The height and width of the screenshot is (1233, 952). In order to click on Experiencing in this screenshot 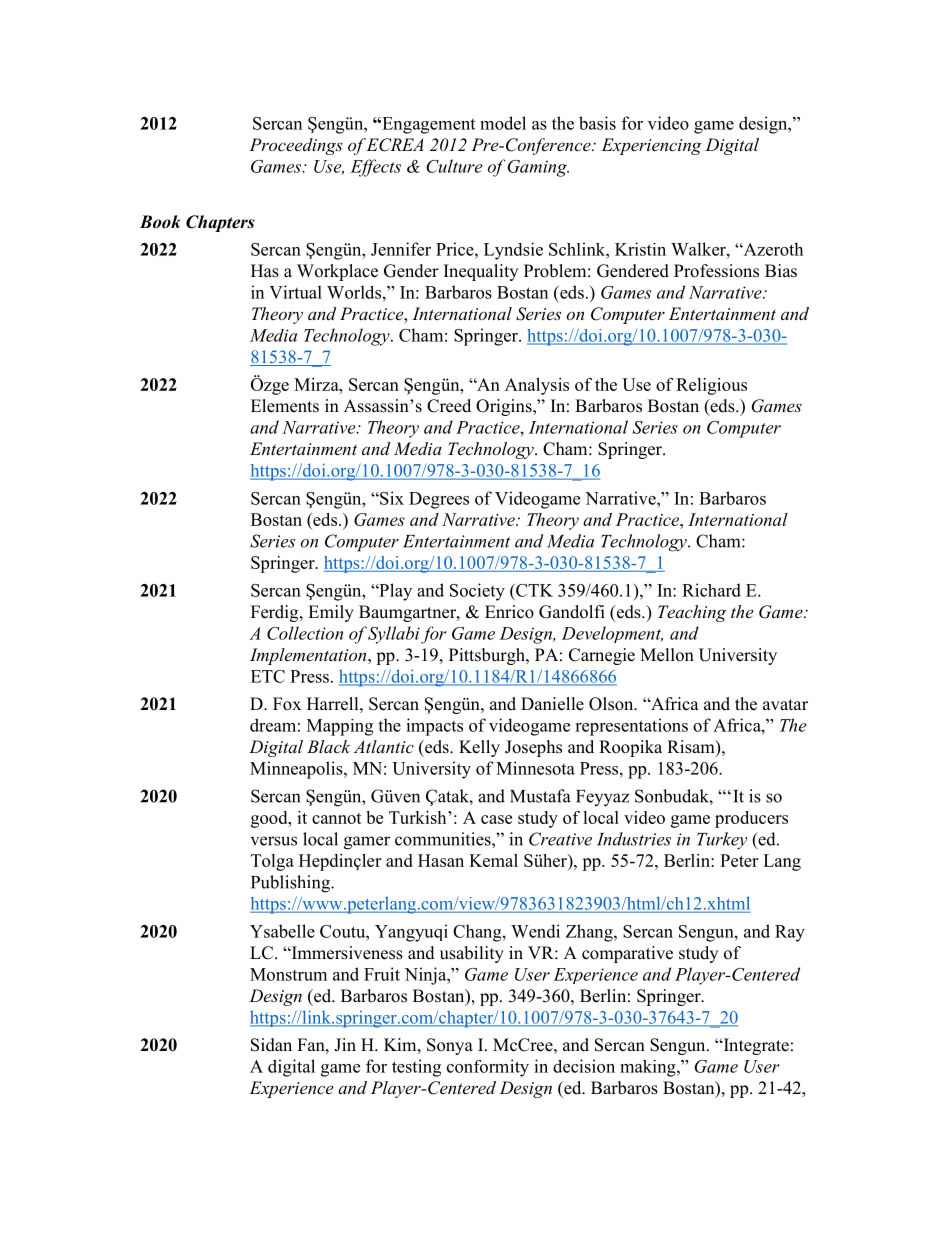, I will do `click(651, 146)`.
